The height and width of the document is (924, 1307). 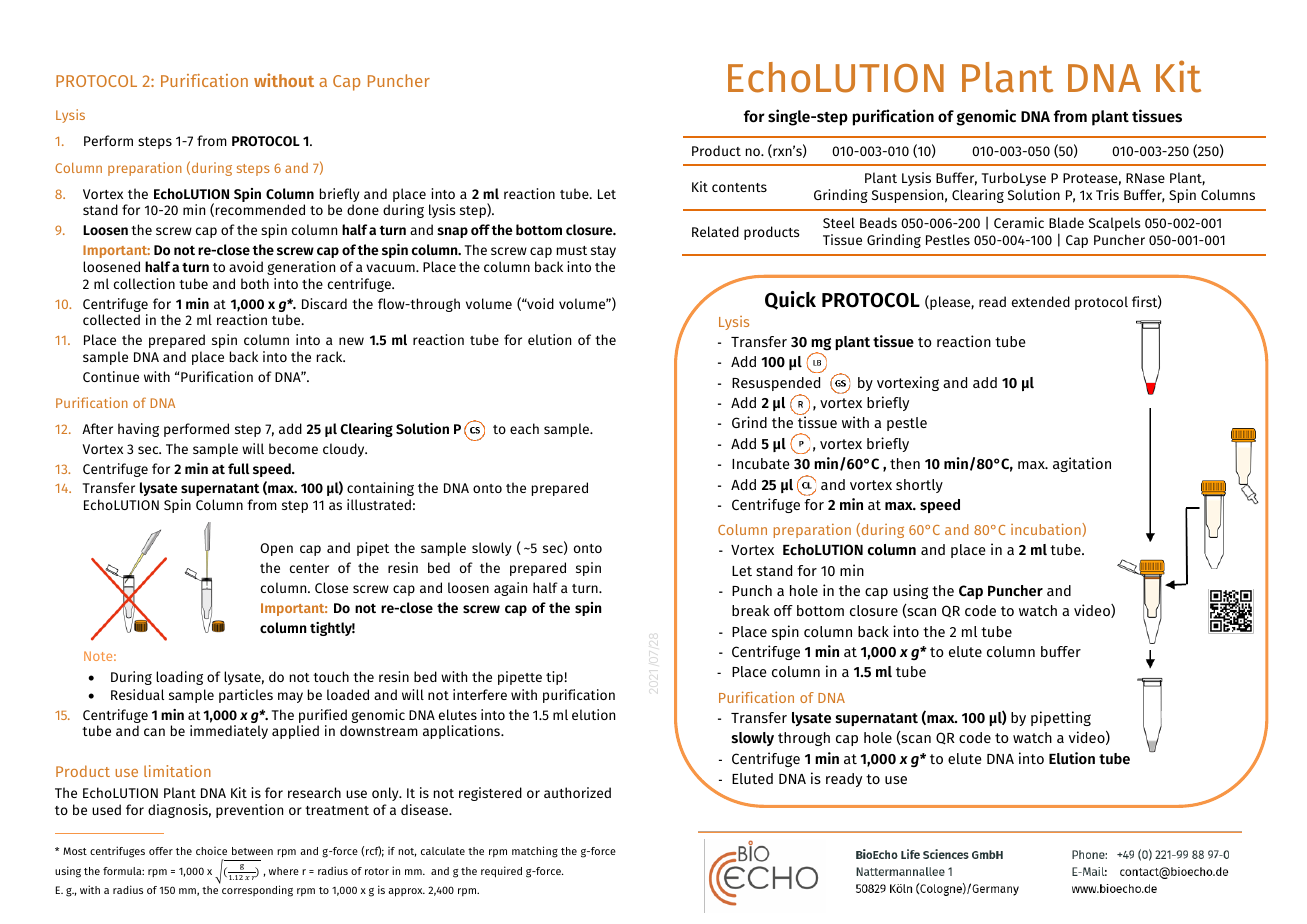 What do you see at coordinates (211, 851) in the document?
I see `choice` at bounding box center [211, 851].
